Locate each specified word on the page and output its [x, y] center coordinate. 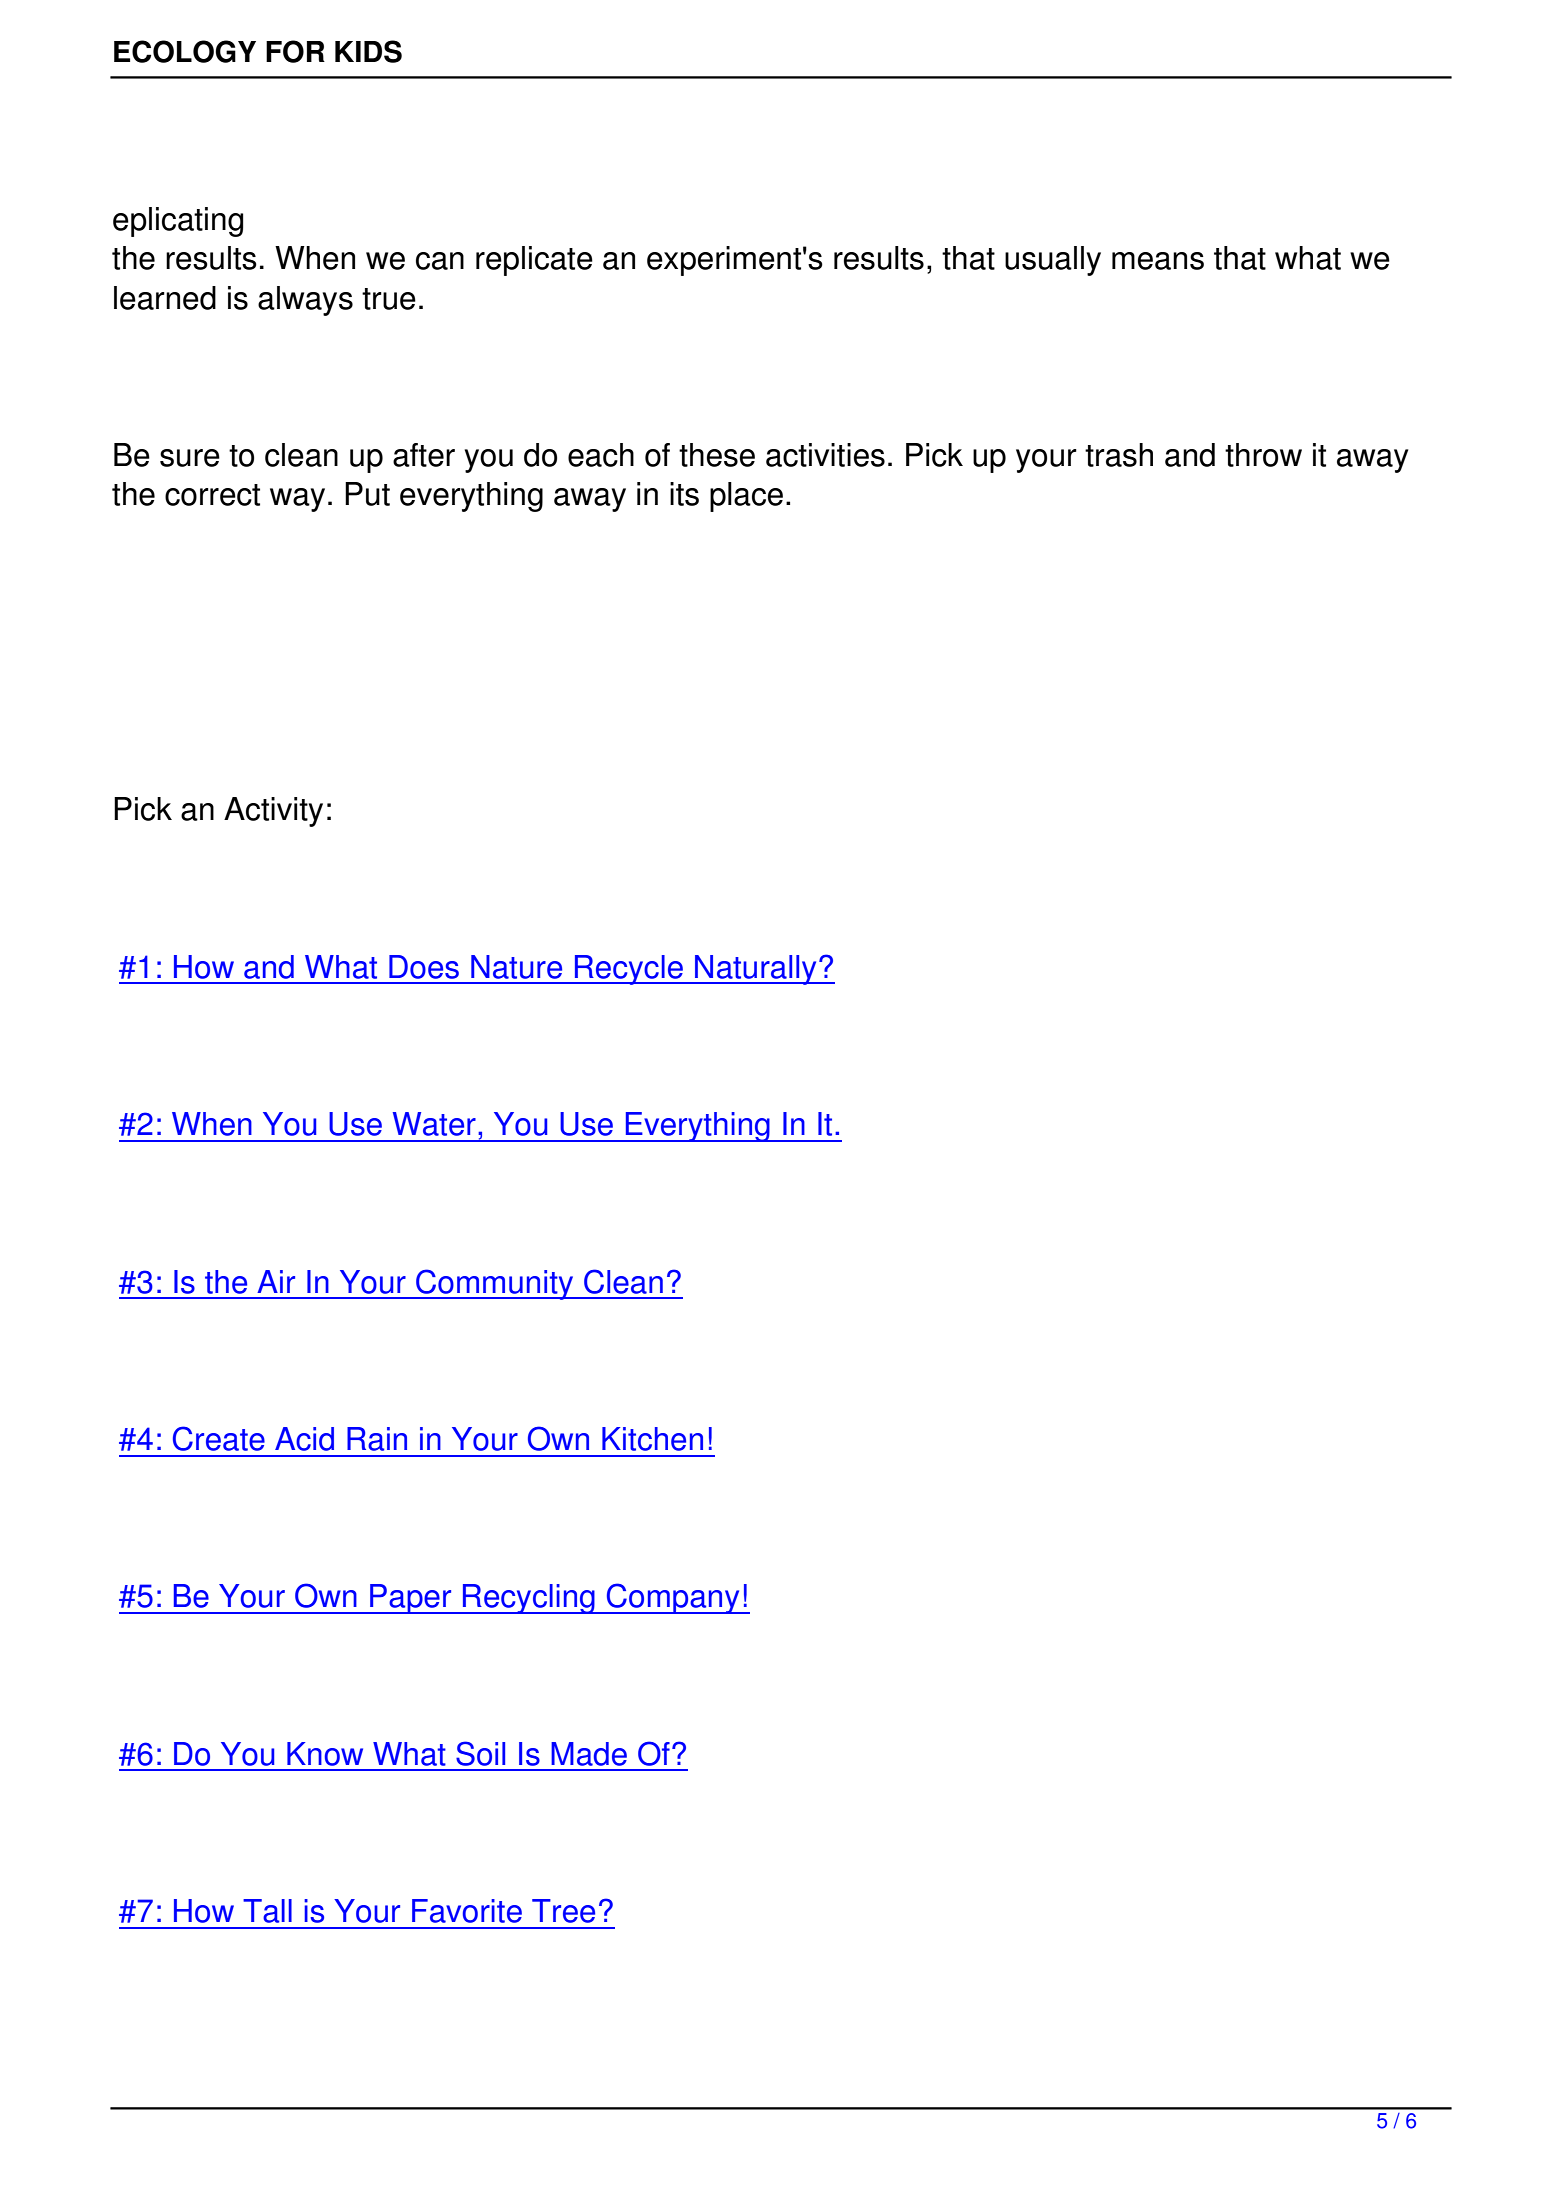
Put [367, 494]
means [1158, 261]
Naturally [756, 970]
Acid [304, 1439]
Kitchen [652, 1439]
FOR [295, 51]
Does [424, 967]
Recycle [629, 970]
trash [1119, 455]
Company [673, 1598]
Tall [267, 1911]
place [746, 497]
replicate [534, 261]
